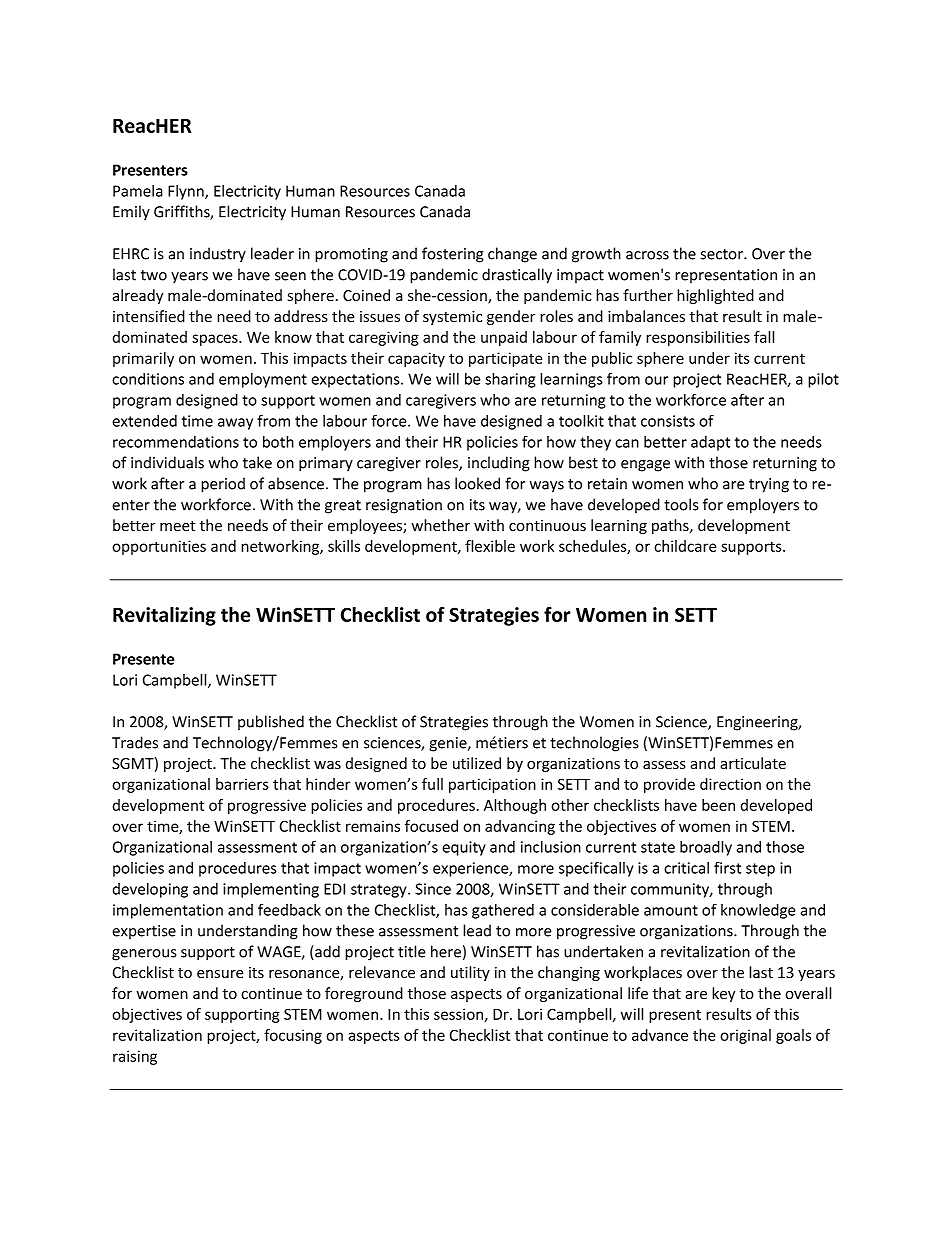  Describe the element at coordinates (753, 763) in the screenshot. I see `articulate` at that location.
